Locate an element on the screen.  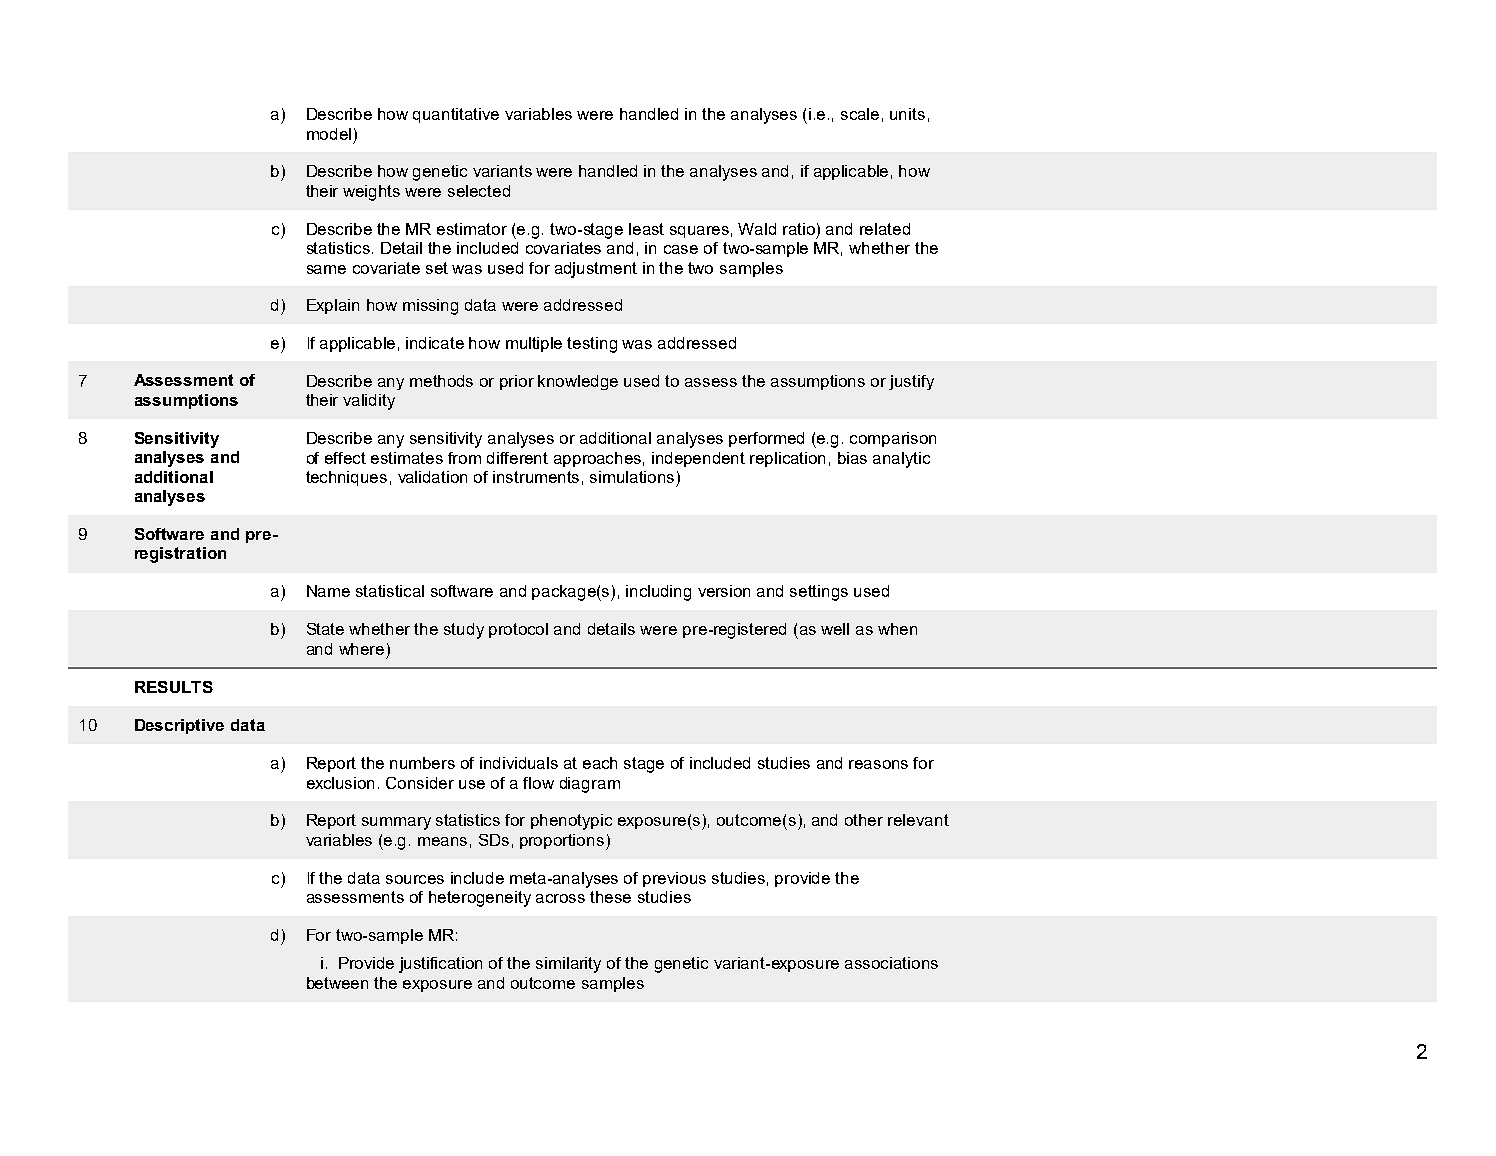
between is located at coordinates (337, 983).
